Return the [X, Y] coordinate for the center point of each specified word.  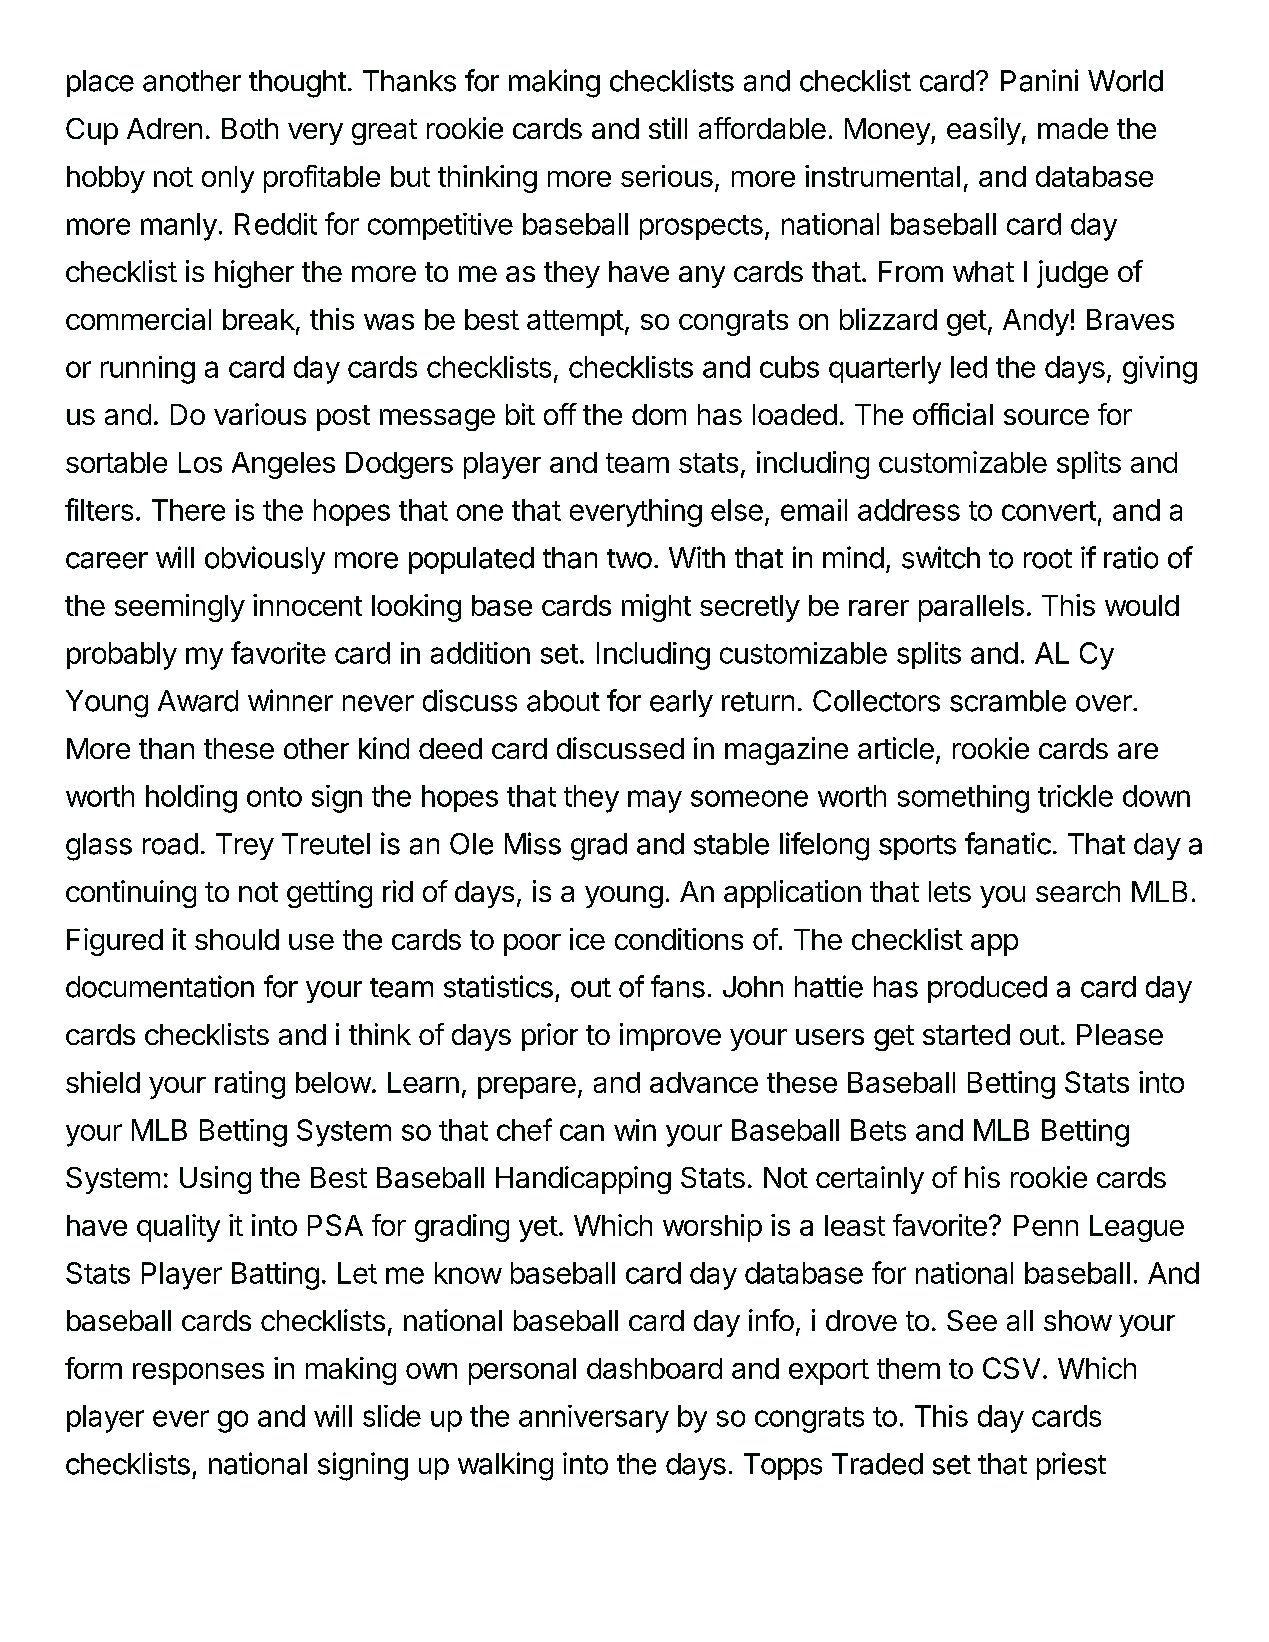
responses [198, 1374]
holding [191, 799]
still [668, 128]
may [655, 801]
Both [250, 128]
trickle [1075, 796]
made [1073, 128]
